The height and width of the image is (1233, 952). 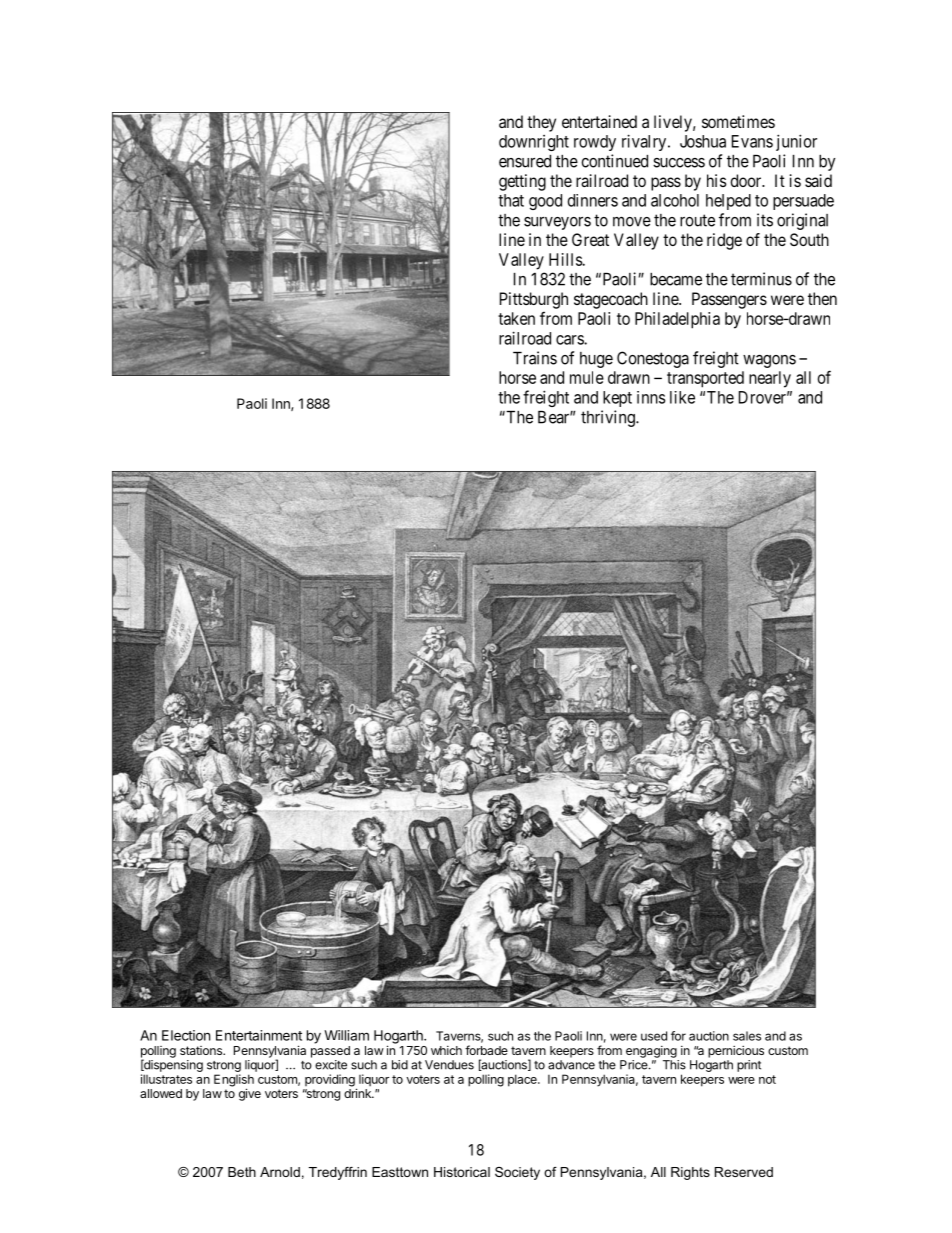 I want to click on thriving, so click(x=609, y=418).
